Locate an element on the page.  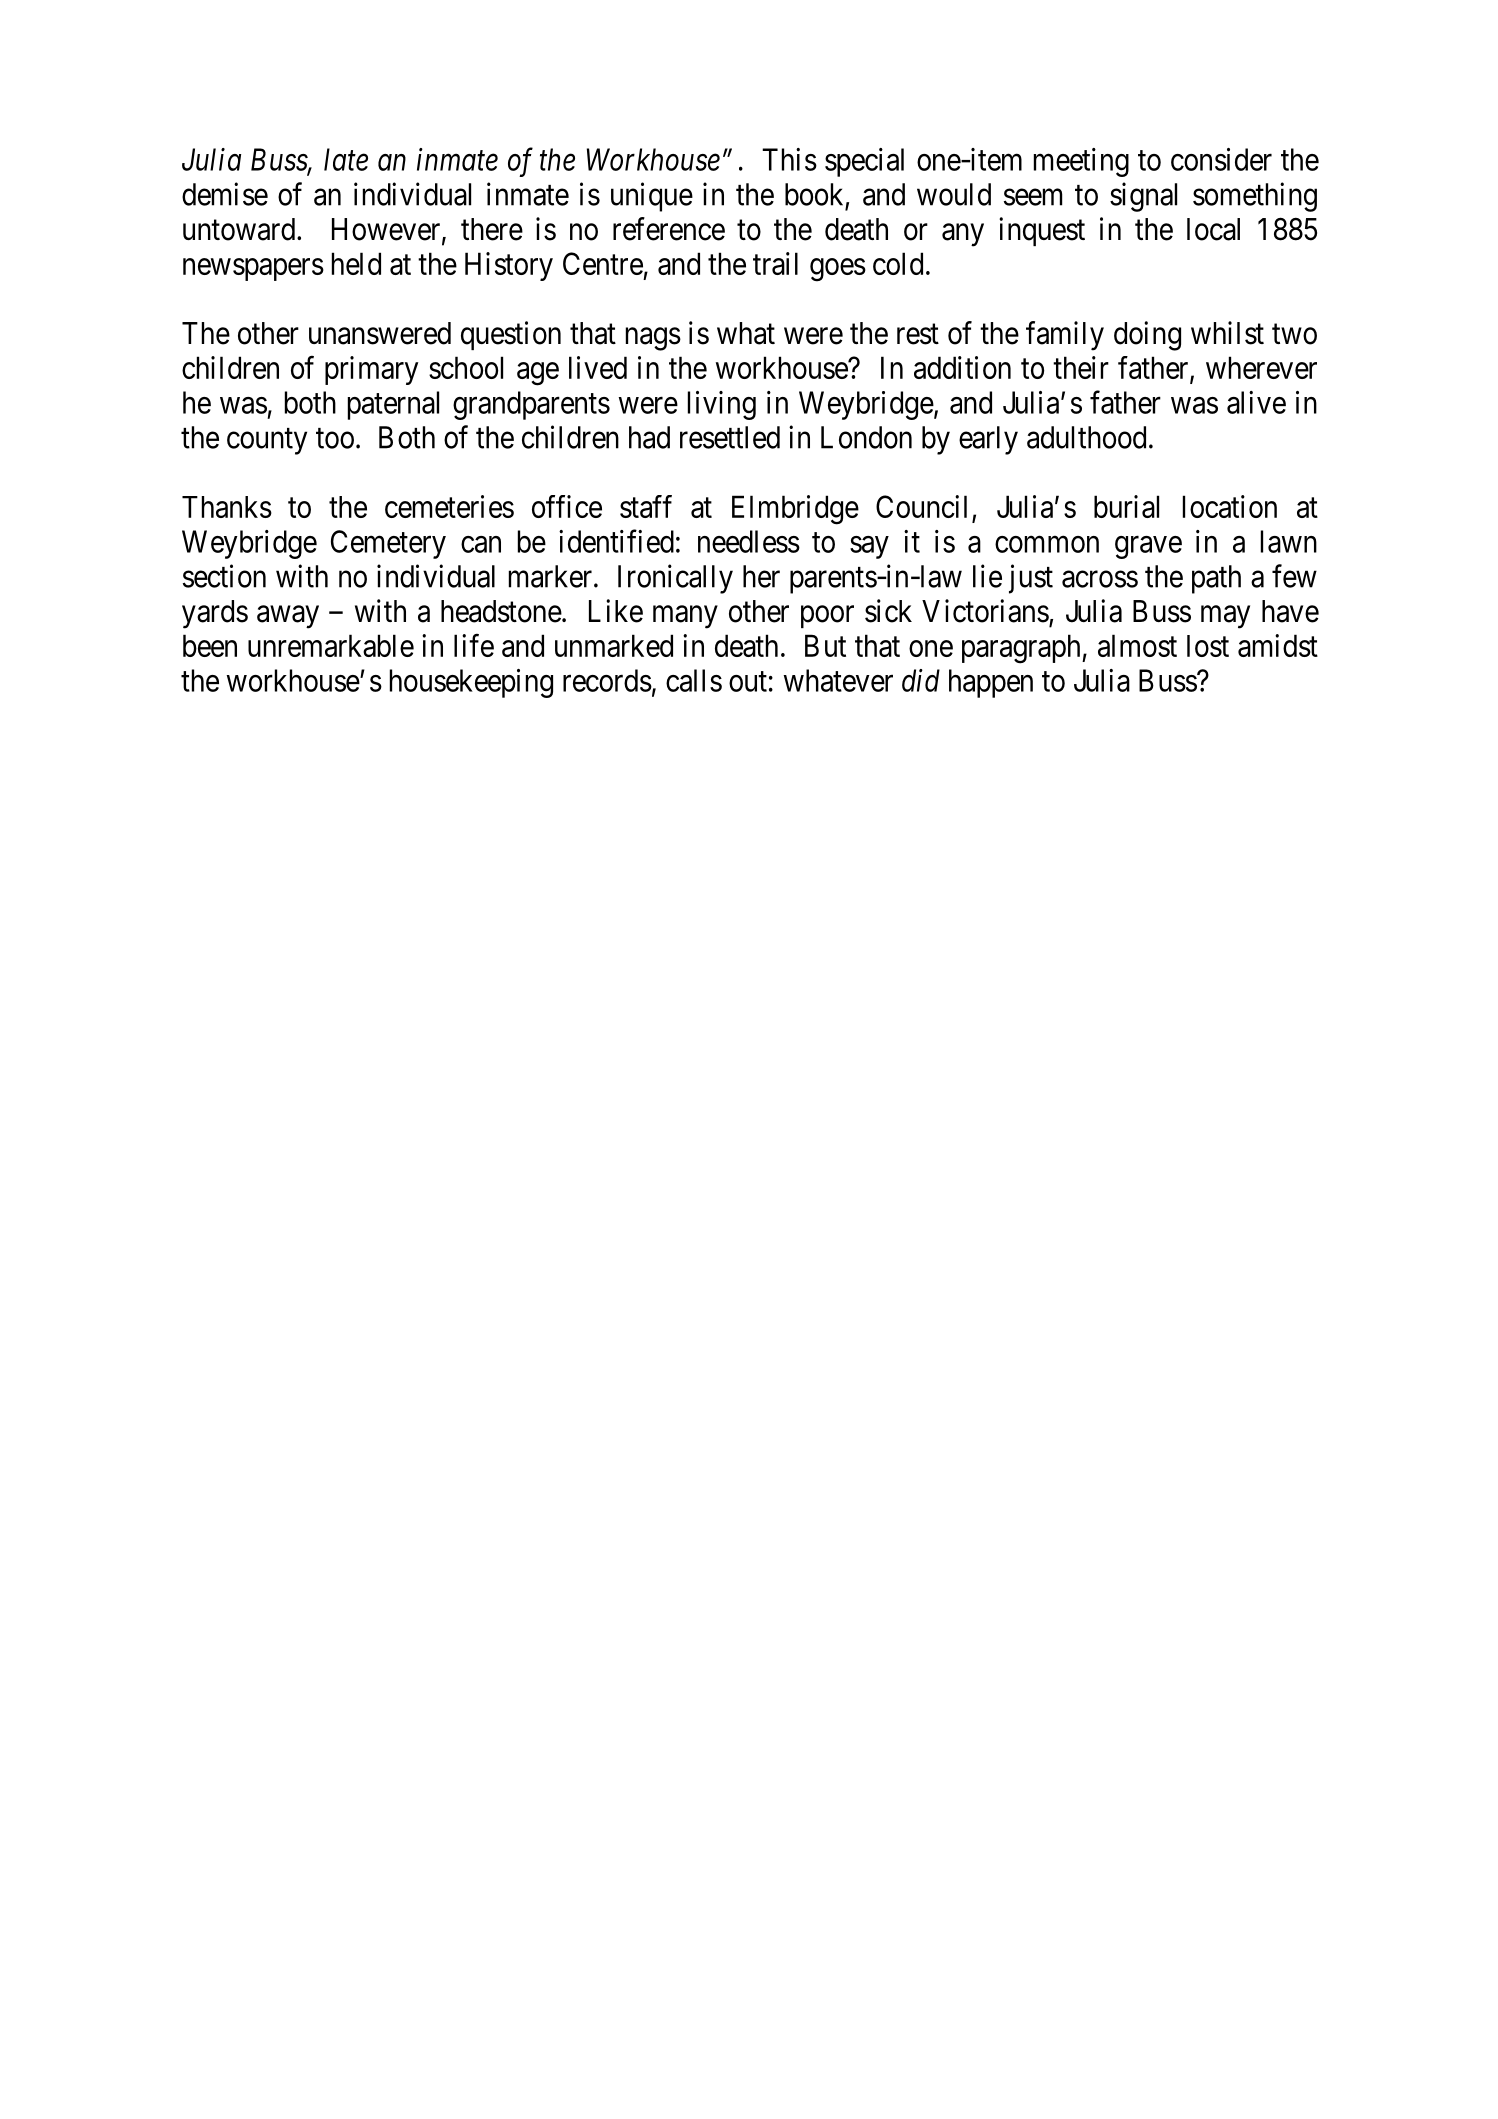
burial is located at coordinates (1126, 506).
